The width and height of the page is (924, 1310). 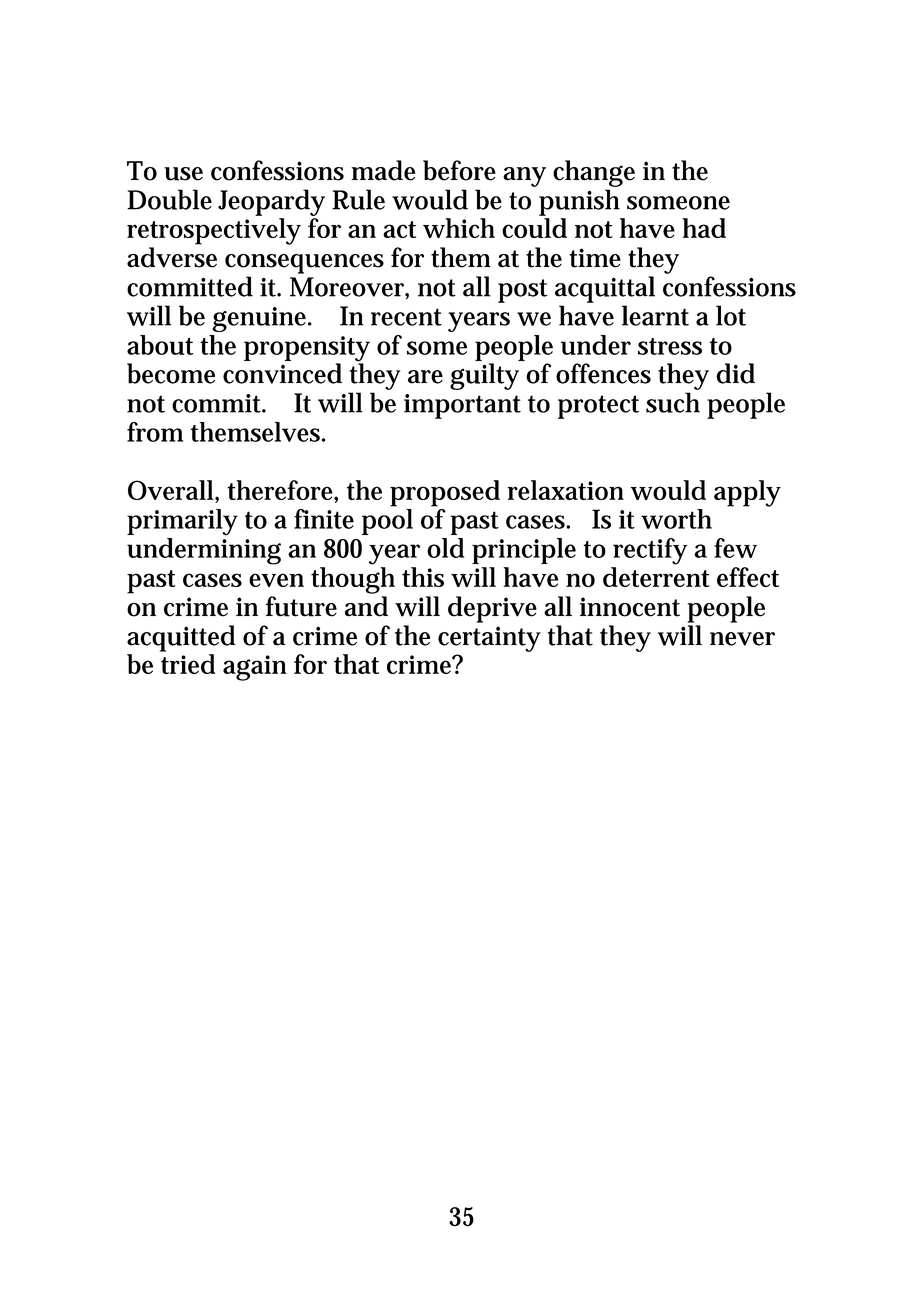 What do you see at coordinates (742, 639) in the page?
I see `never` at bounding box center [742, 639].
